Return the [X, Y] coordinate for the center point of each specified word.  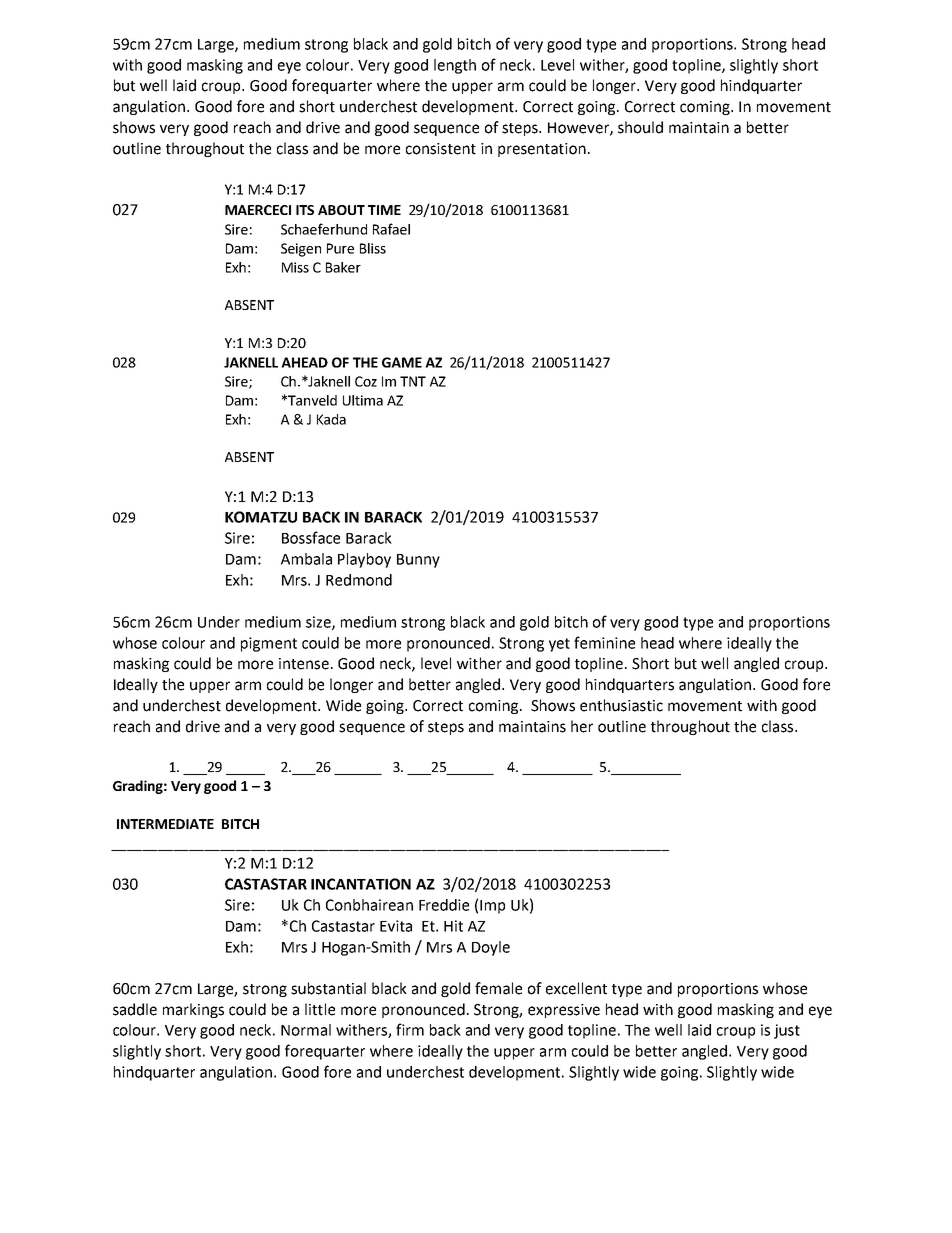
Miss [295, 267]
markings [193, 1010]
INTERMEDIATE [165, 824]
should [640, 127]
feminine [604, 642]
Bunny [418, 561]
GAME [402, 362]
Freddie [444, 905]
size [319, 623]
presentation [542, 150]
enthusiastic [621, 705]
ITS [305, 210]
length [455, 66]
